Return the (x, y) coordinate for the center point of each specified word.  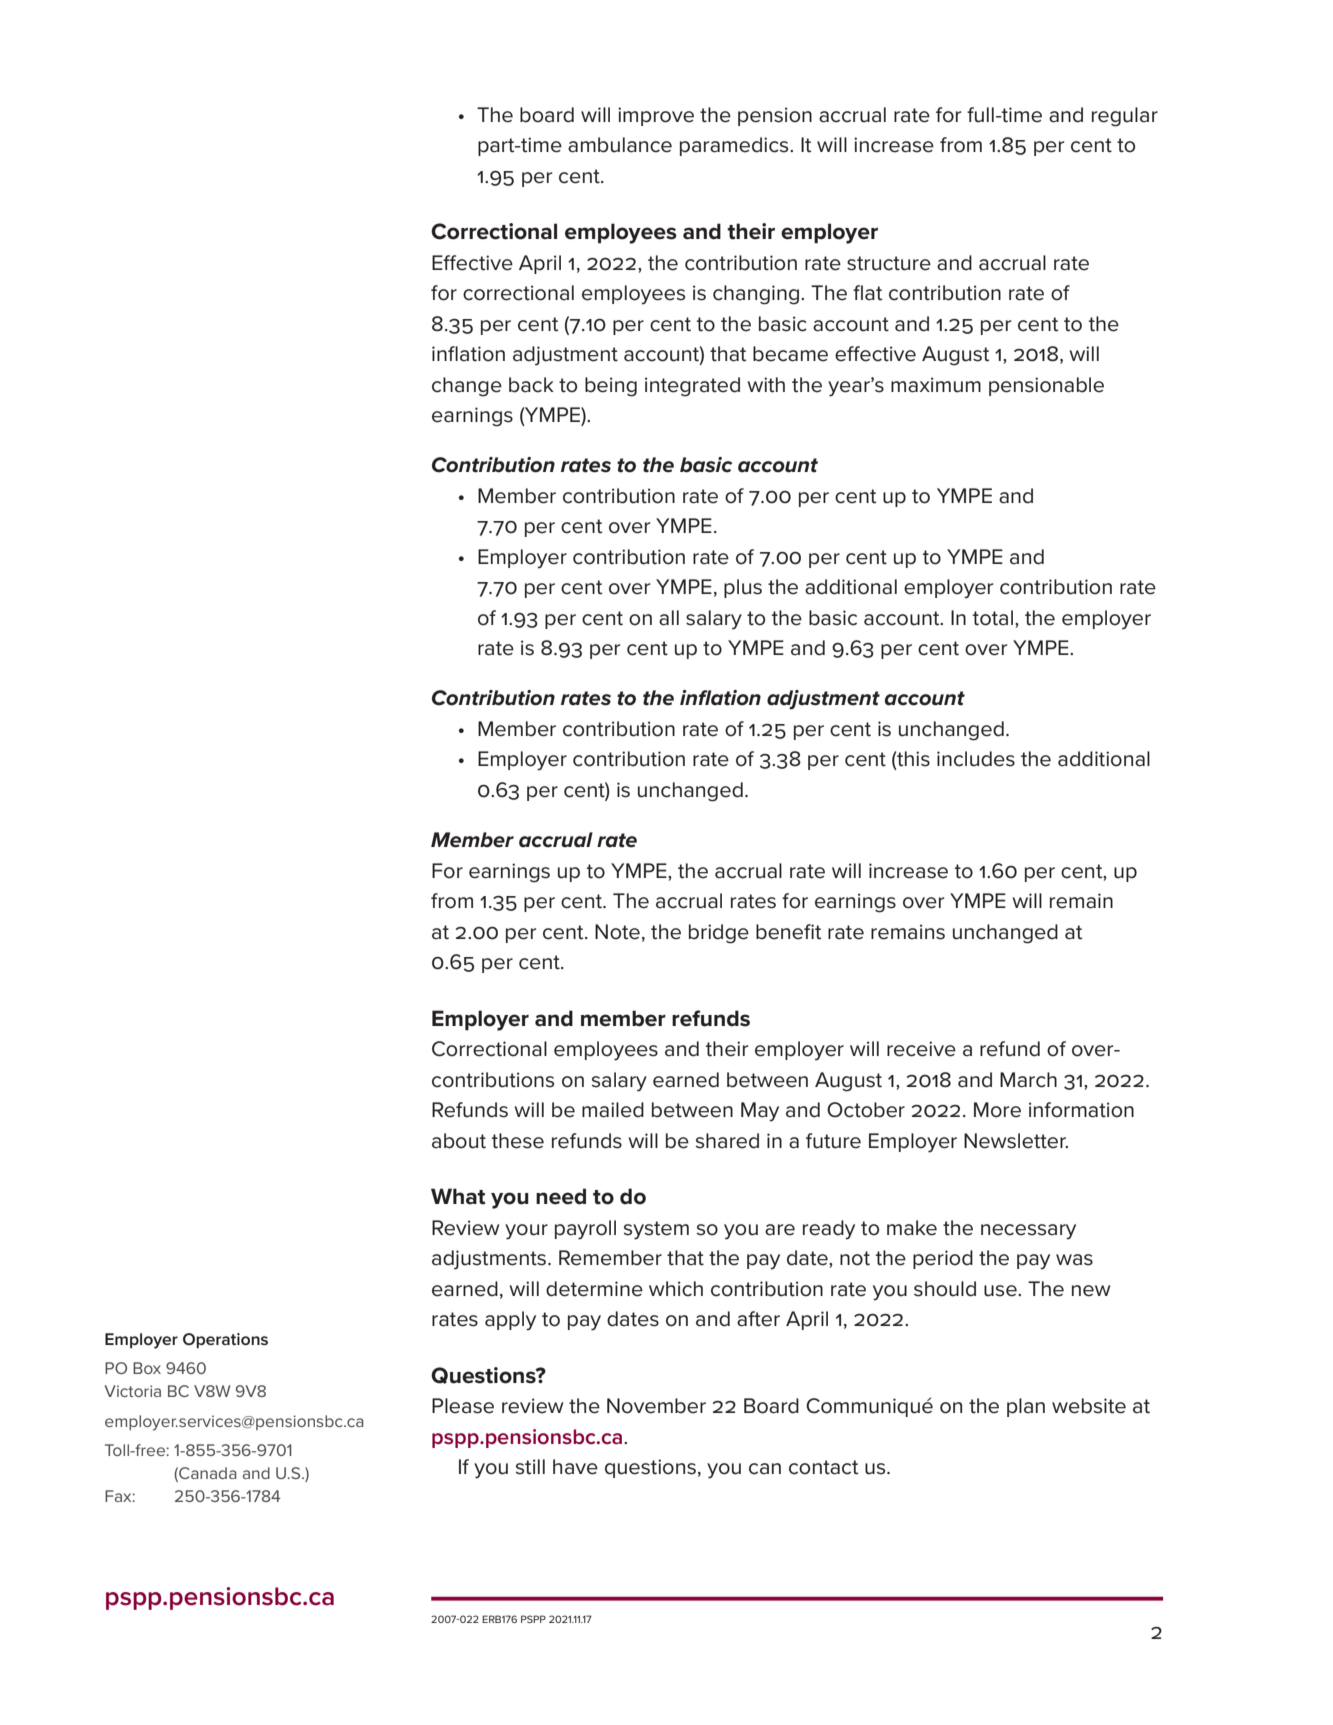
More (997, 1110)
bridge (719, 934)
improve (656, 116)
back (531, 385)
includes (976, 759)
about (459, 1141)
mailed (613, 1110)
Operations (225, 1341)
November (656, 1406)
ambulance (620, 145)
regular (1125, 117)
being (611, 387)
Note (617, 932)
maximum (936, 385)
